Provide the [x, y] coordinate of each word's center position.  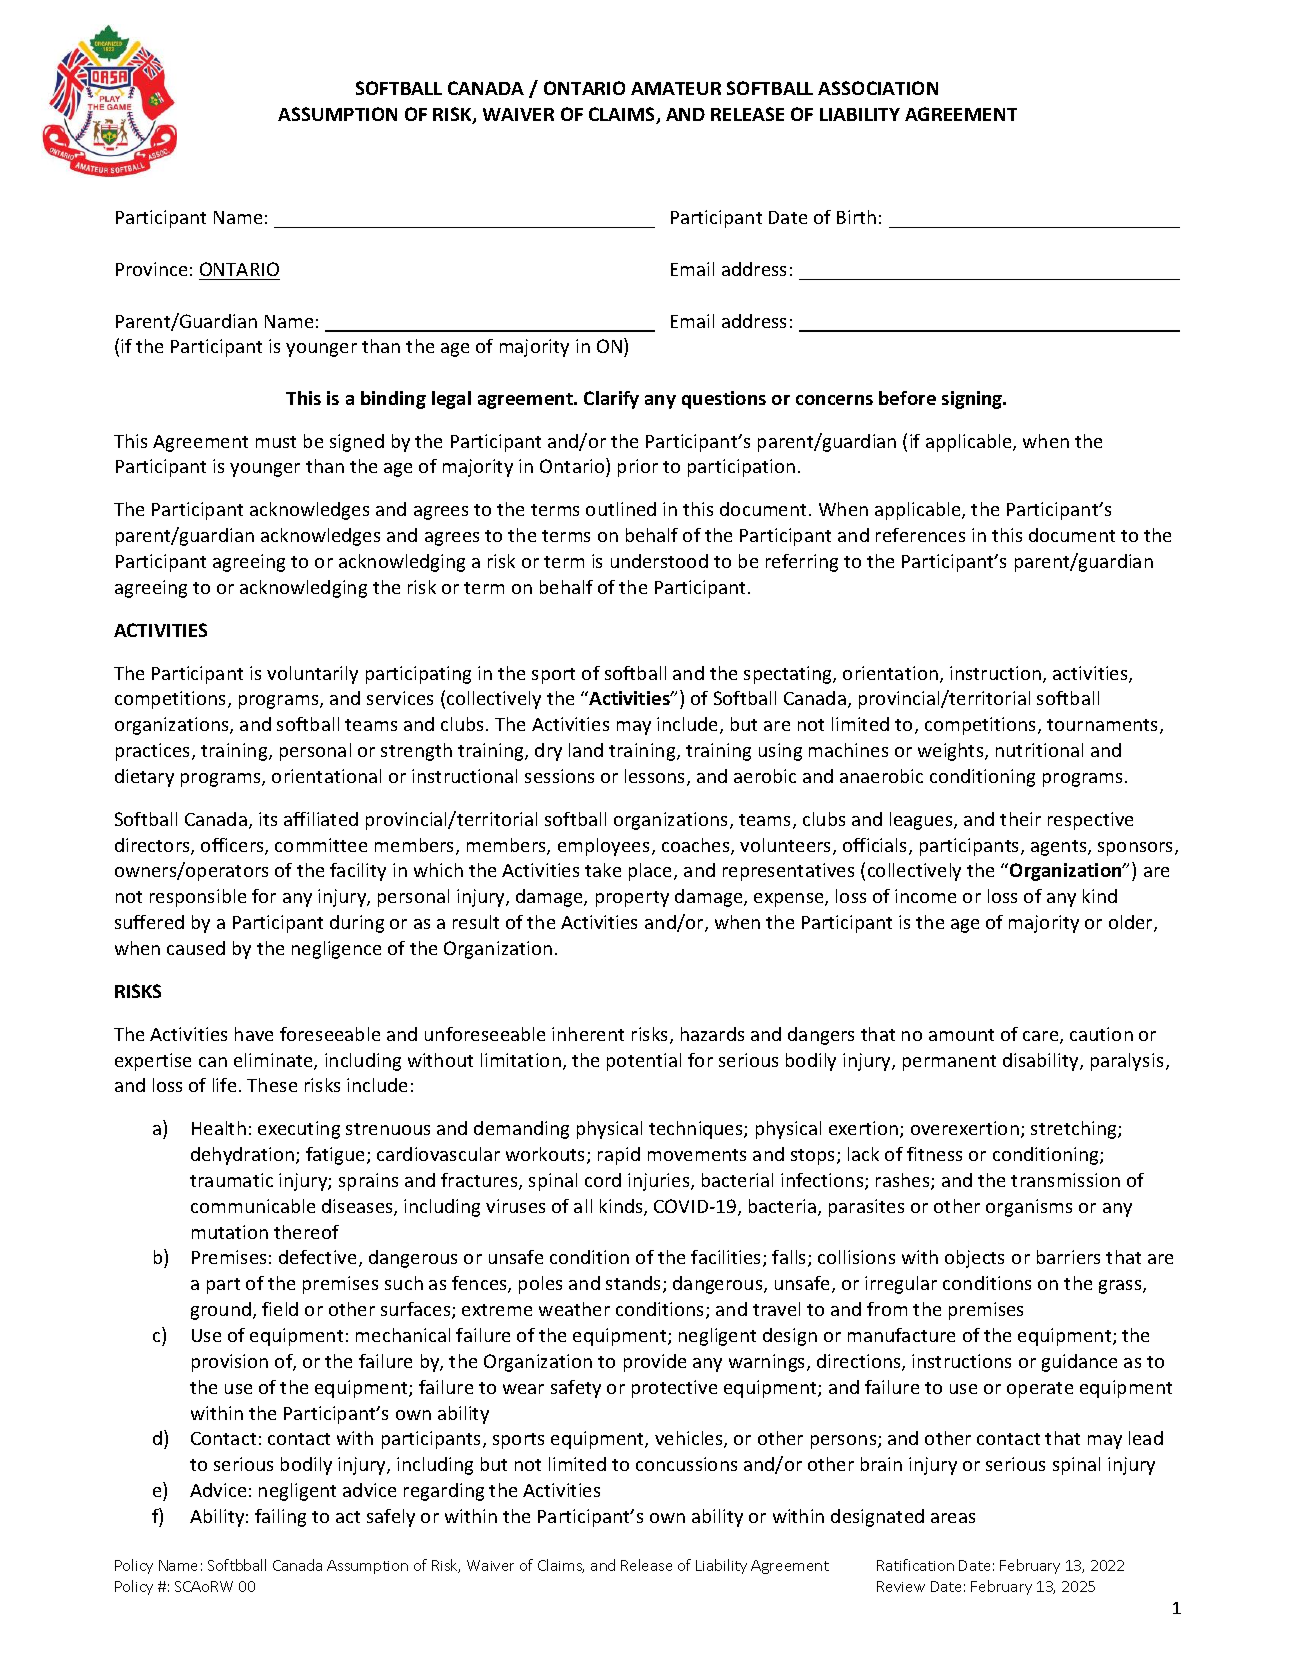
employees [603, 847]
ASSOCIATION [878, 88]
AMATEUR [676, 88]
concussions [686, 1464]
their [1020, 819]
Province [151, 269]
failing [280, 1518]
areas [953, 1518]
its [268, 819]
